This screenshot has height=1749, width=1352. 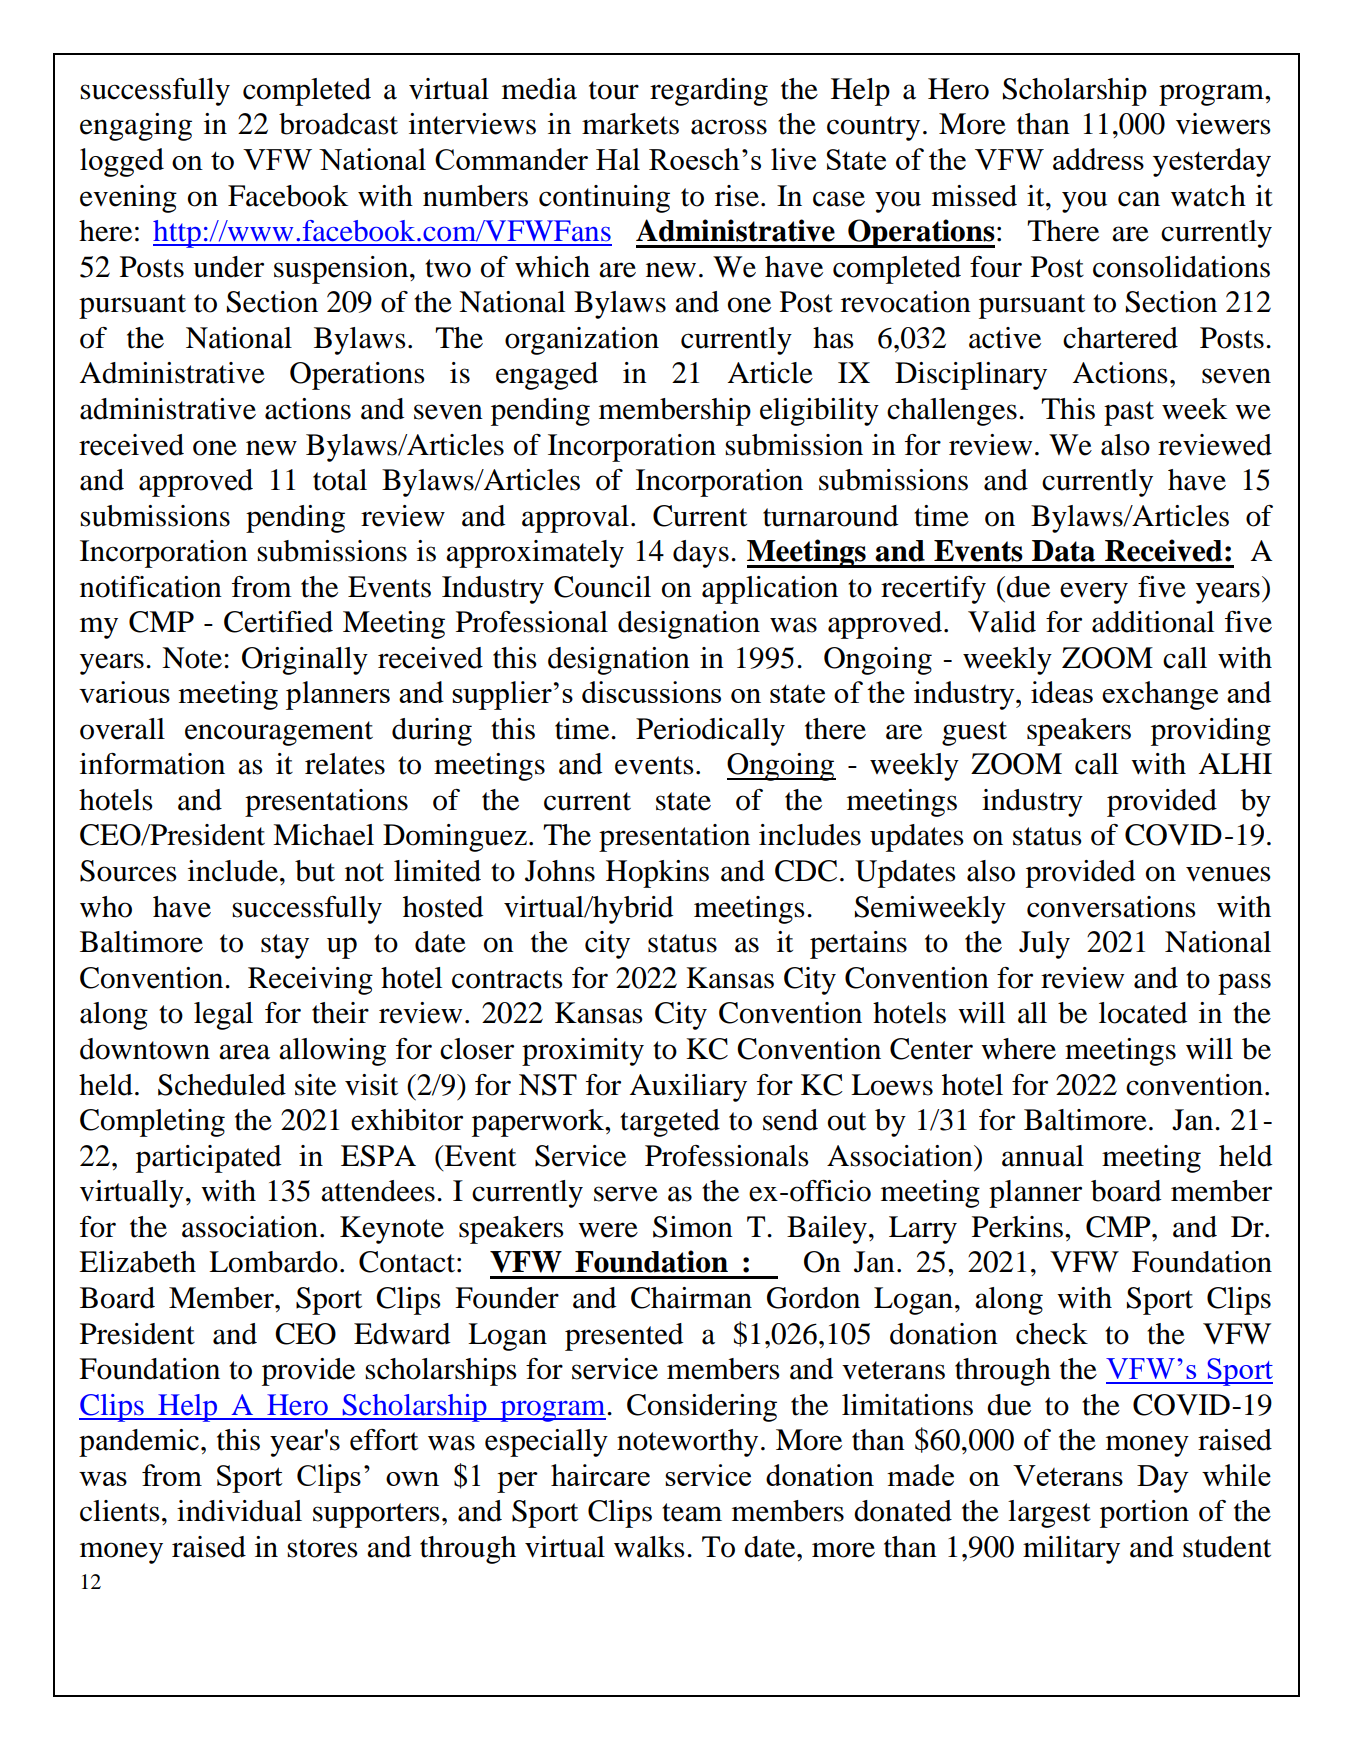 What do you see at coordinates (630, 124) in the screenshot?
I see `markets` at bounding box center [630, 124].
